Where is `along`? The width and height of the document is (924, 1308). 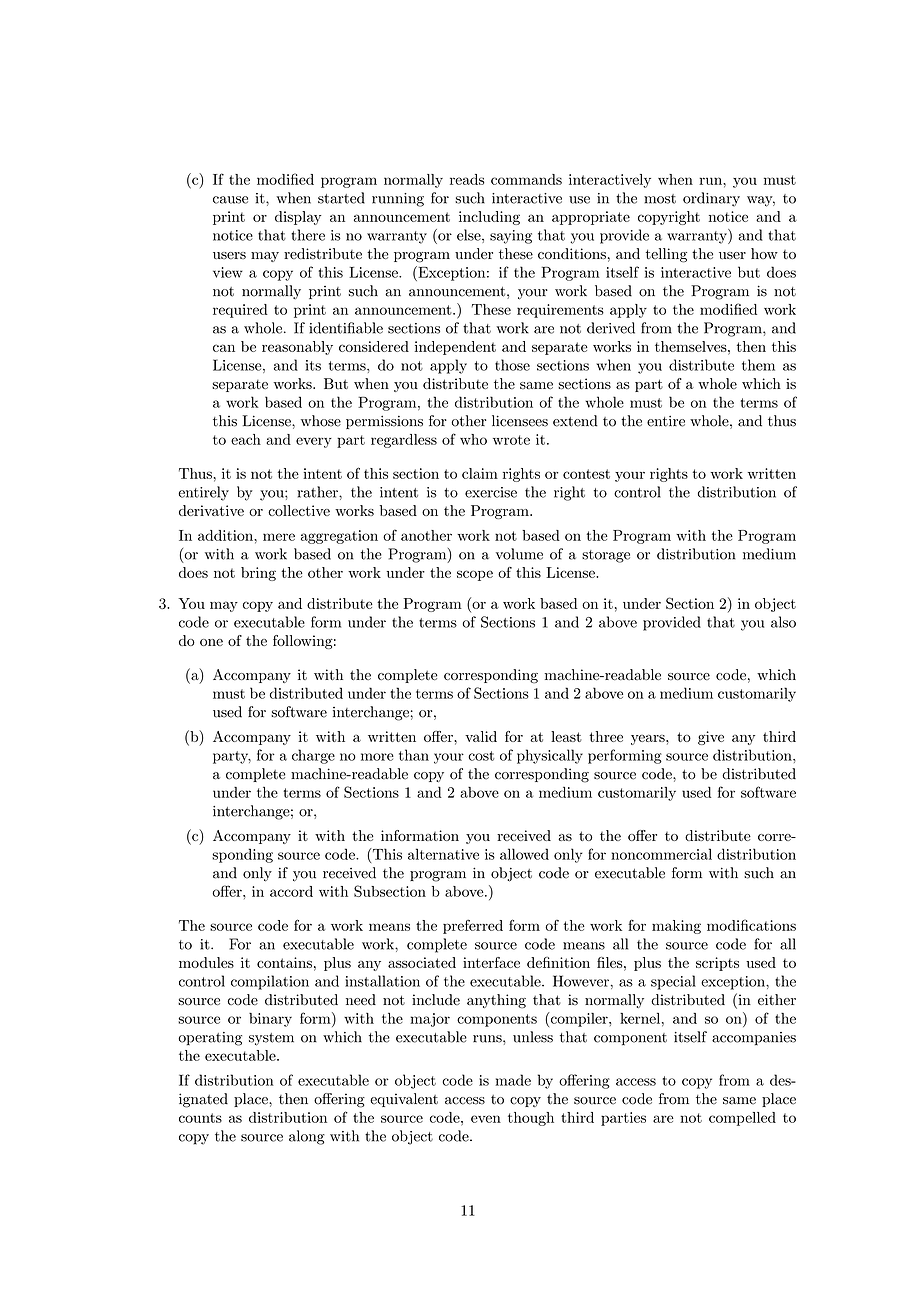 along is located at coordinates (307, 1137).
